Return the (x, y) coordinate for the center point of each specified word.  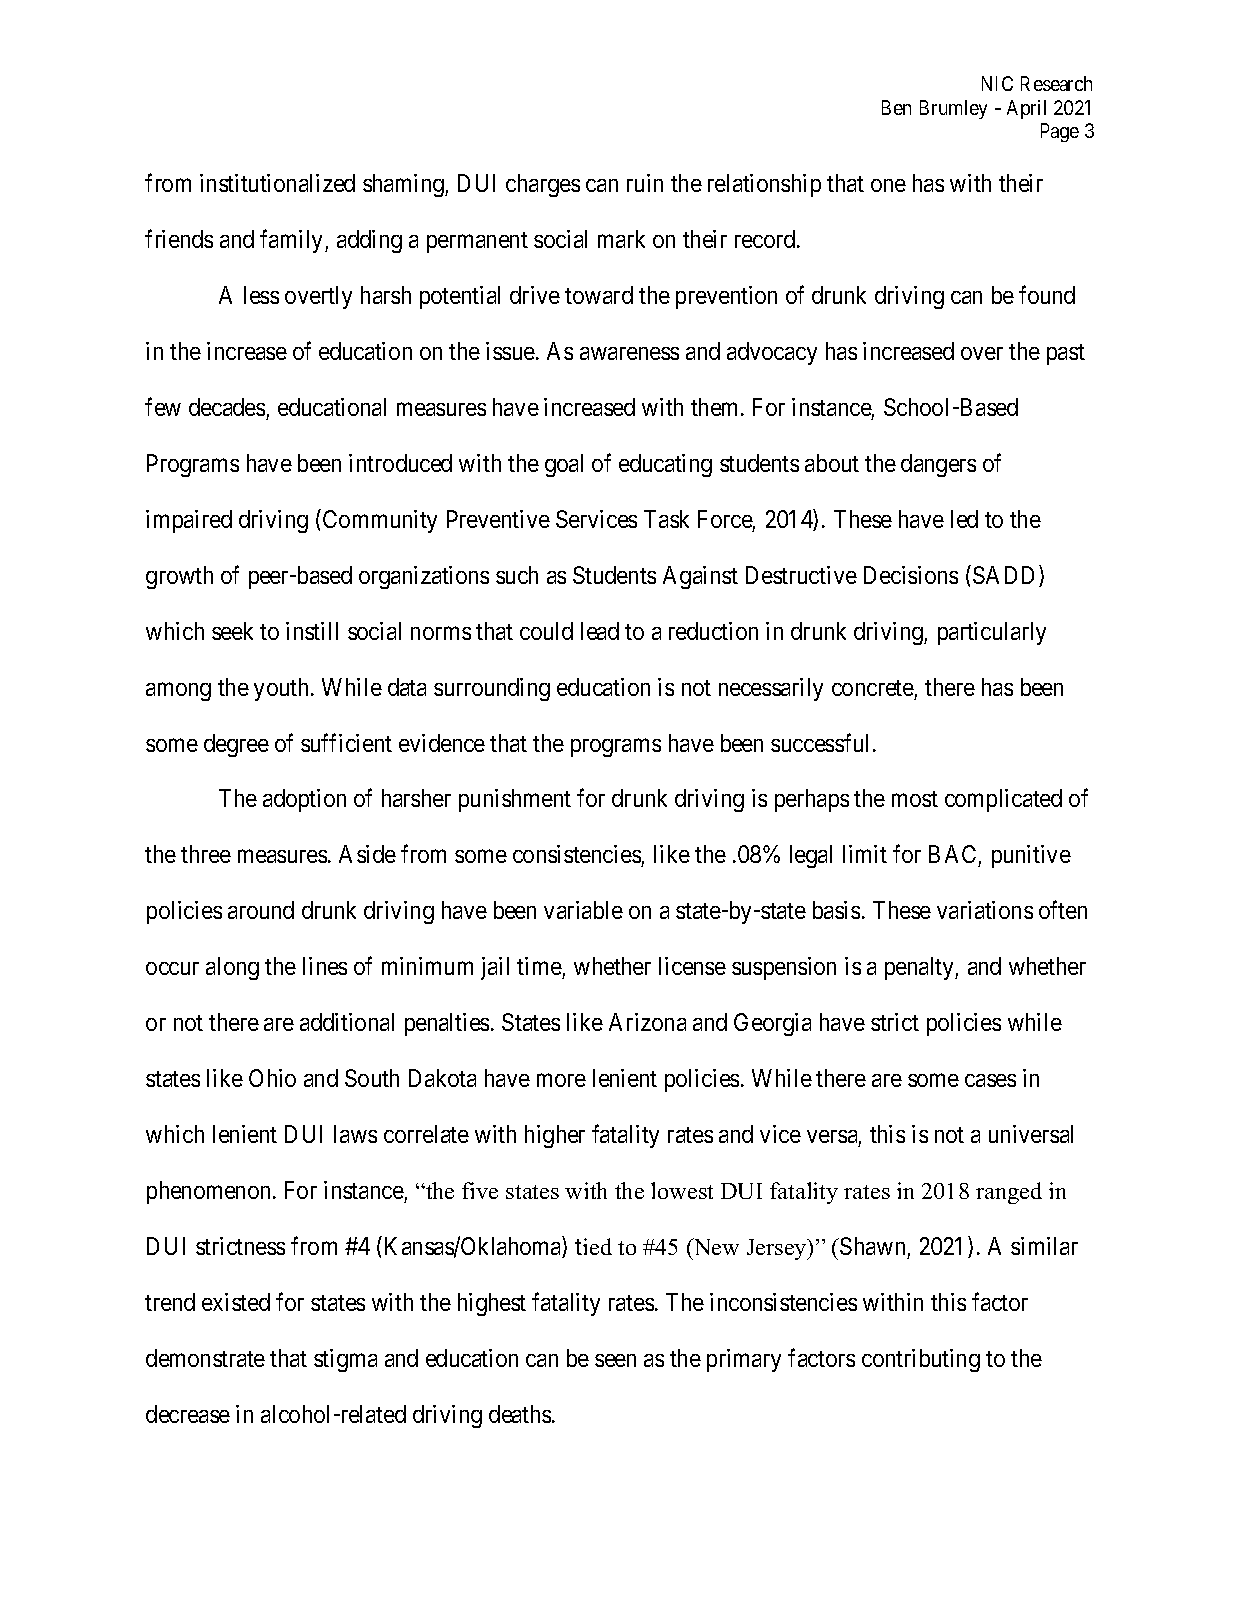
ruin (645, 183)
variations (985, 910)
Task (666, 519)
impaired (189, 521)
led (964, 519)
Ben (896, 107)
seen (615, 1360)
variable (583, 910)
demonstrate (205, 1358)
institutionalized (277, 183)
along (232, 968)
